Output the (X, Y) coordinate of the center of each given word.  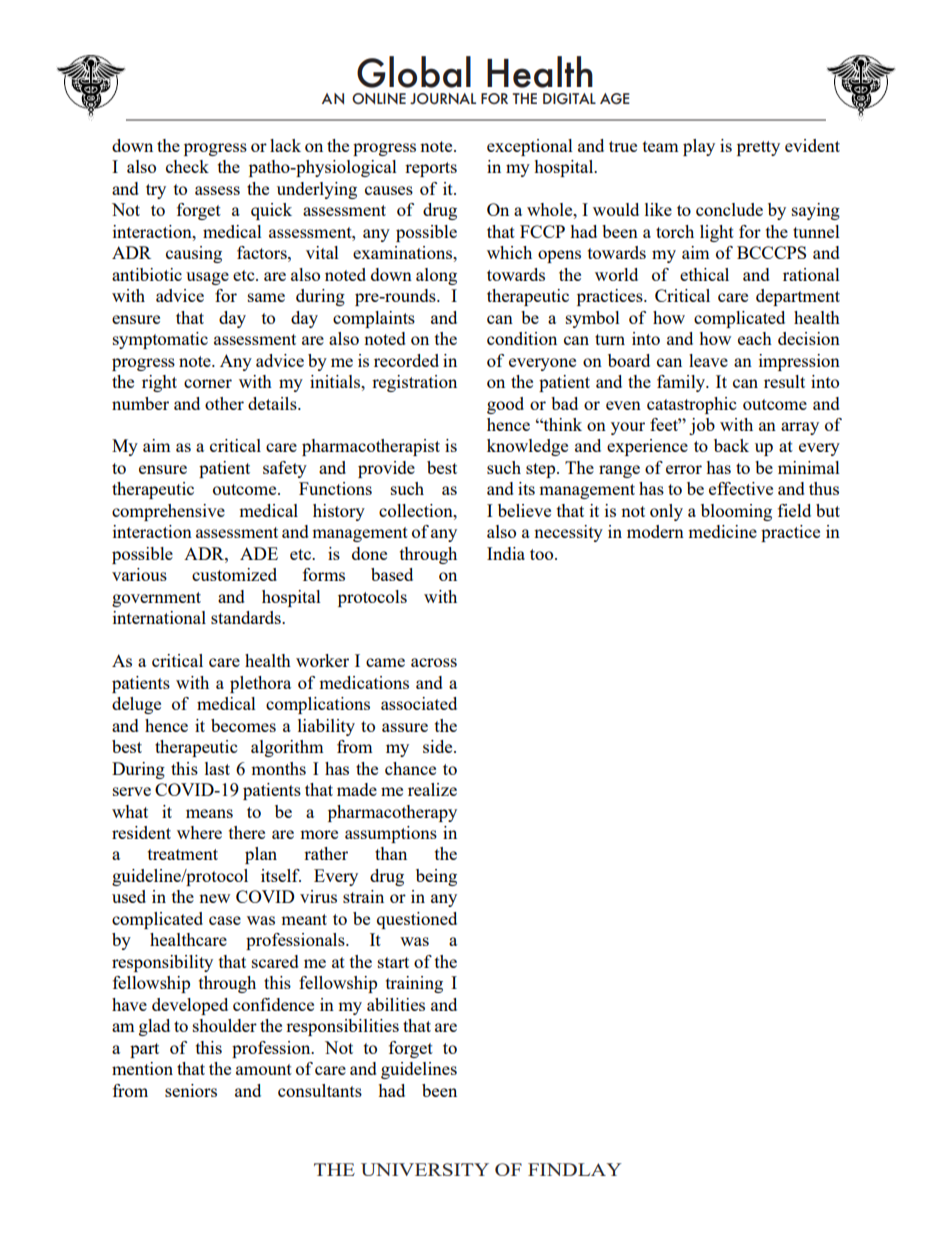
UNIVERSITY (425, 1169)
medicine (722, 531)
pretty (758, 148)
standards (247, 617)
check (187, 166)
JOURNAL (443, 98)
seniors (191, 1090)
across (434, 662)
